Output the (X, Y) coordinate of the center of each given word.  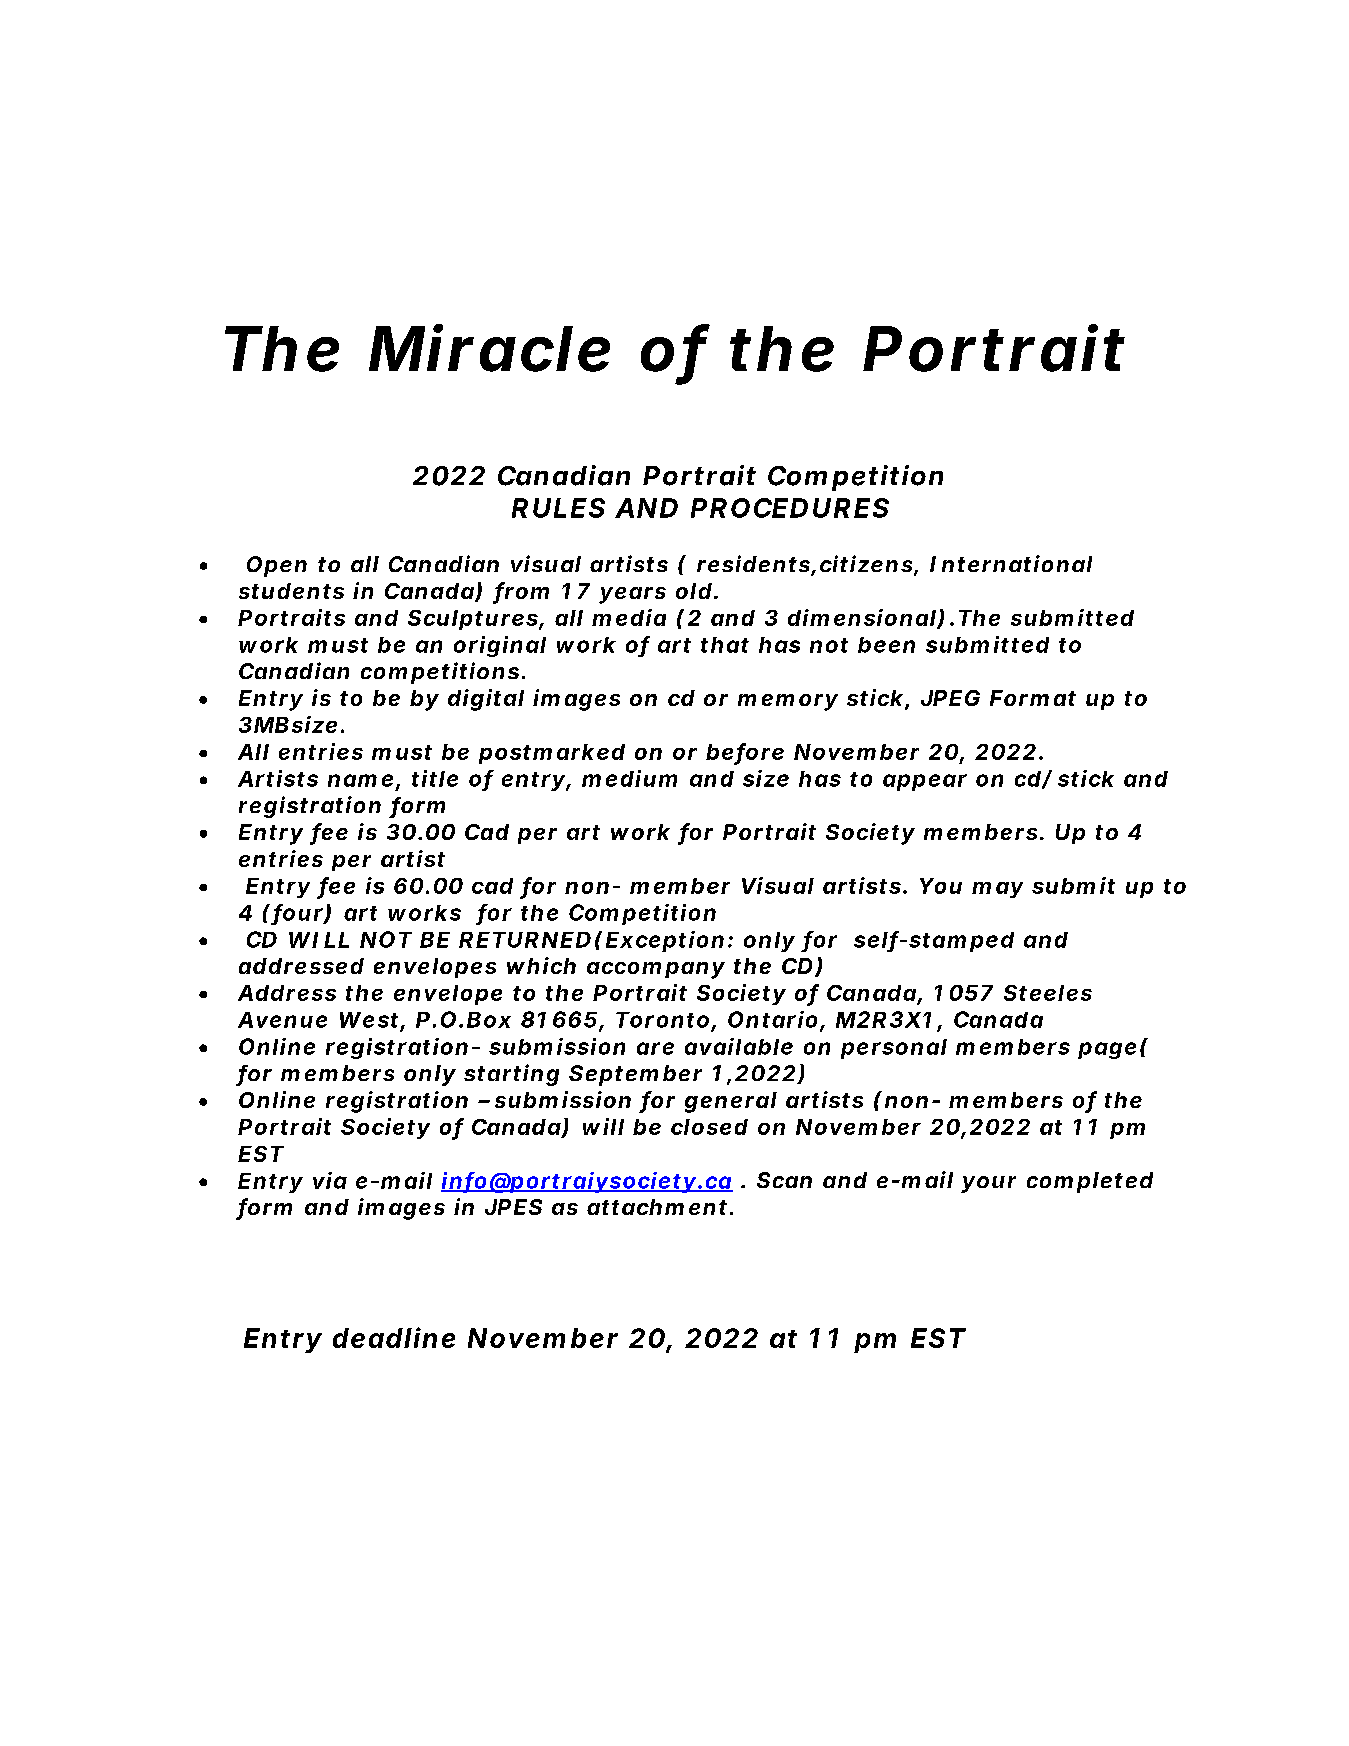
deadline (394, 1337)
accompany (656, 970)
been (886, 645)
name (360, 780)
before (745, 752)
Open (277, 566)
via (330, 1180)
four (298, 913)
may (997, 890)
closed (709, 1127)
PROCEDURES (790, 508)
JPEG (950, 698)
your (988, 1184)
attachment (657, 1207)
